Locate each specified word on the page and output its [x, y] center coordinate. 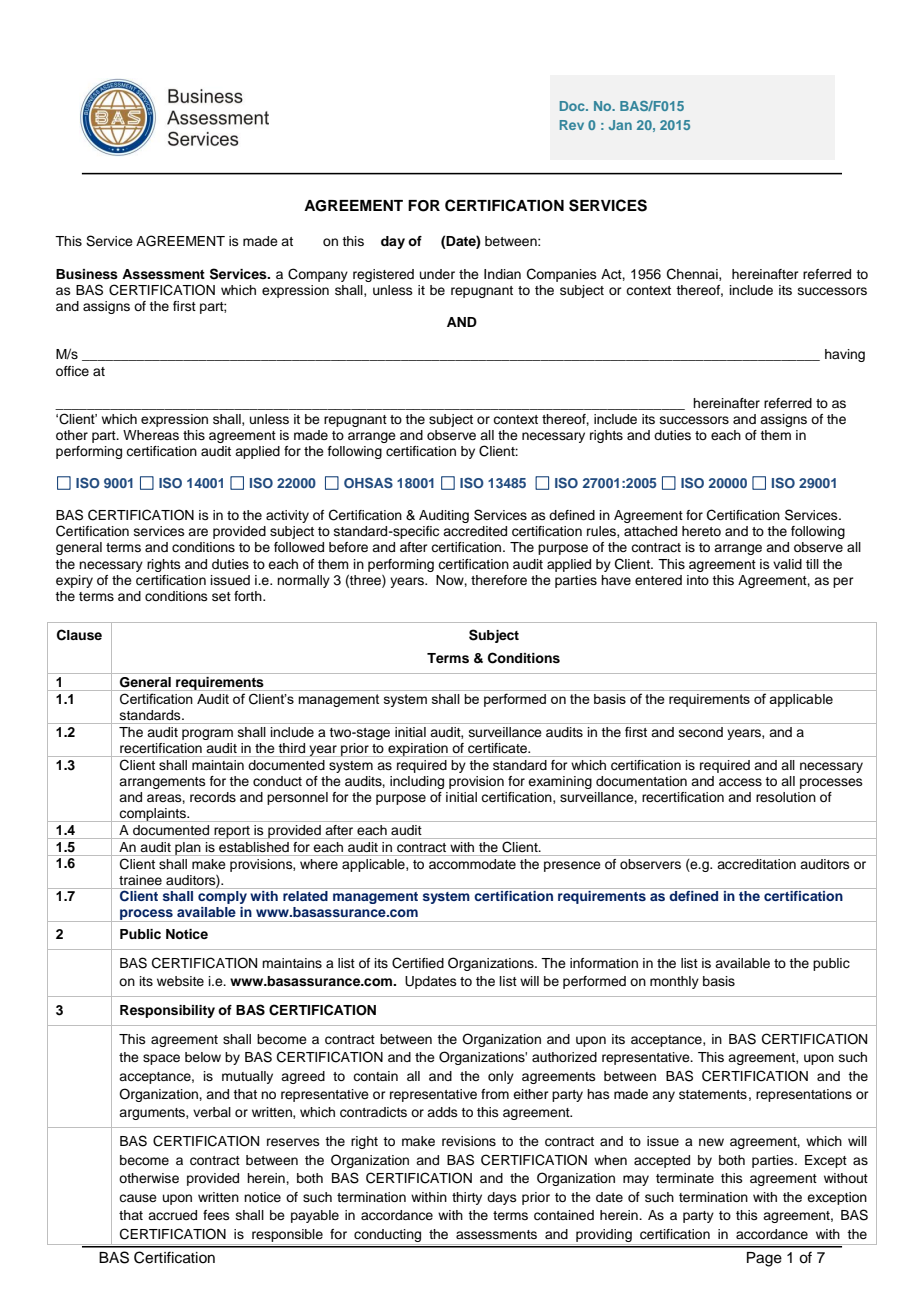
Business [87, 274]
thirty [467, 1198]
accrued [172, 1215]
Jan [620, 125]
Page [764, 1259]
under [437, 274]
